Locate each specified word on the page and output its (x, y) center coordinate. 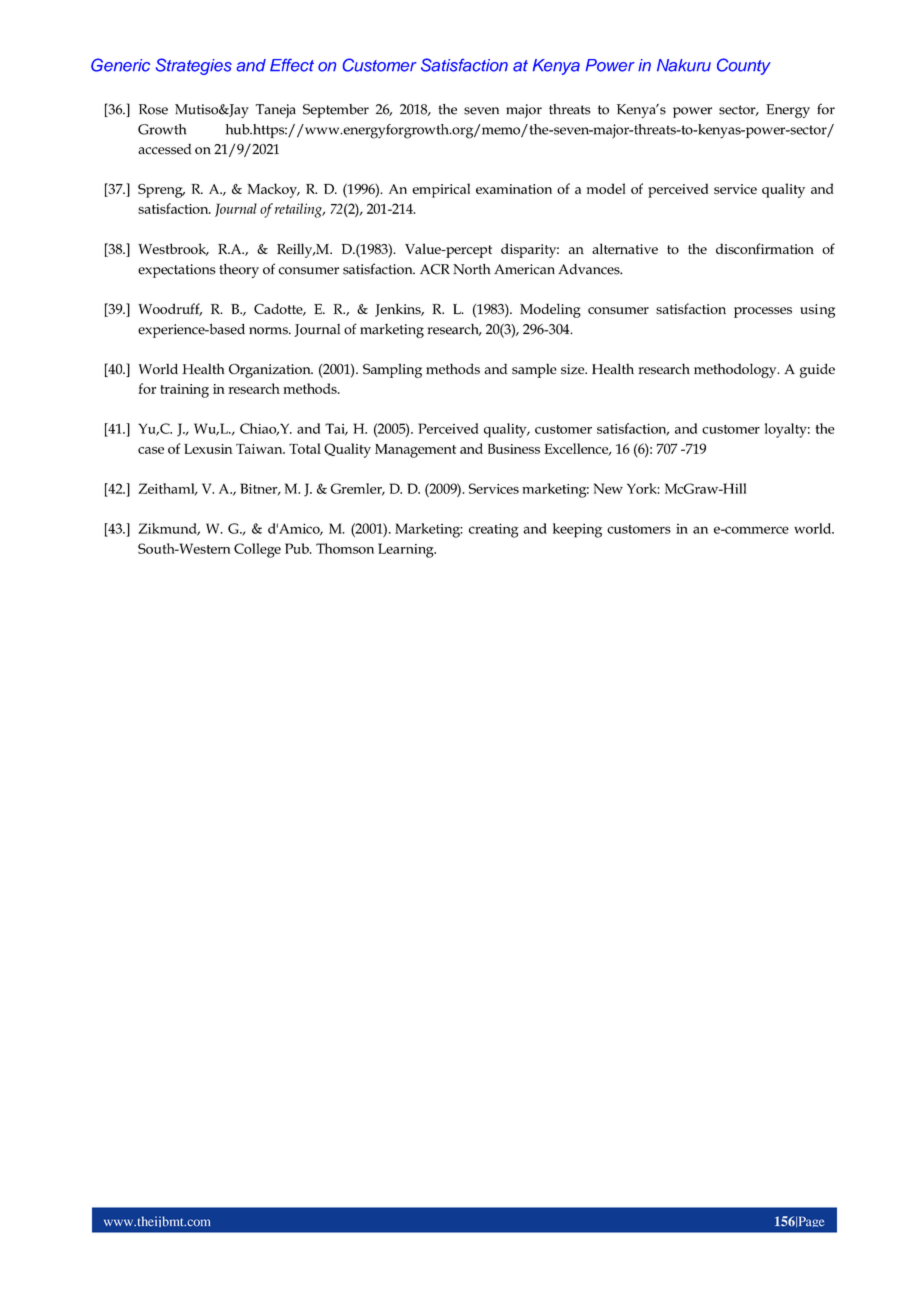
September (336, 111)
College (257, 550)
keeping (577, 530)
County (744, 66)
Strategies (194, 66)
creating (494, 530)
